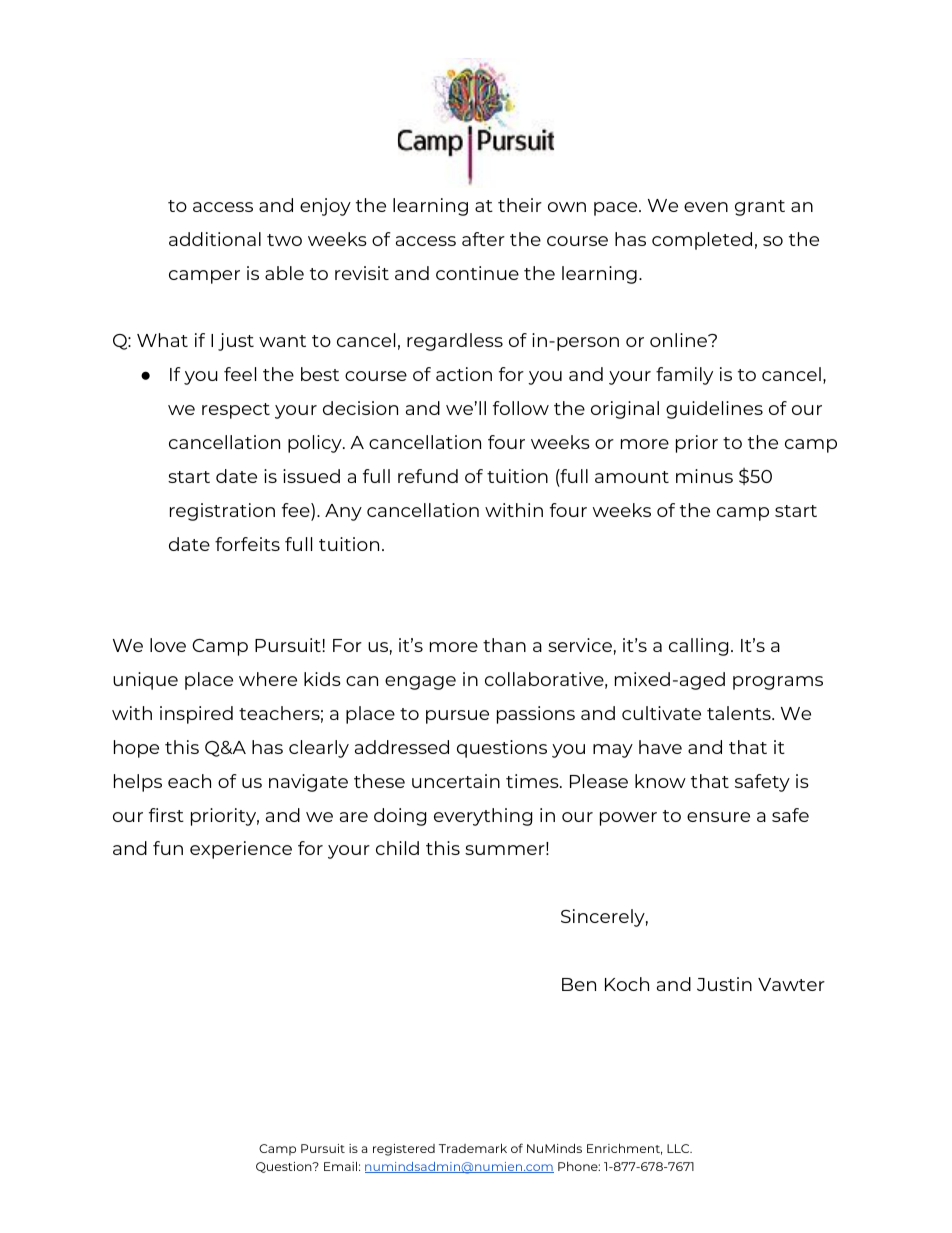  What do you see at coordinates (222, 512) in the screenshot?
I see `registration` at bounding box center [222, 512].
